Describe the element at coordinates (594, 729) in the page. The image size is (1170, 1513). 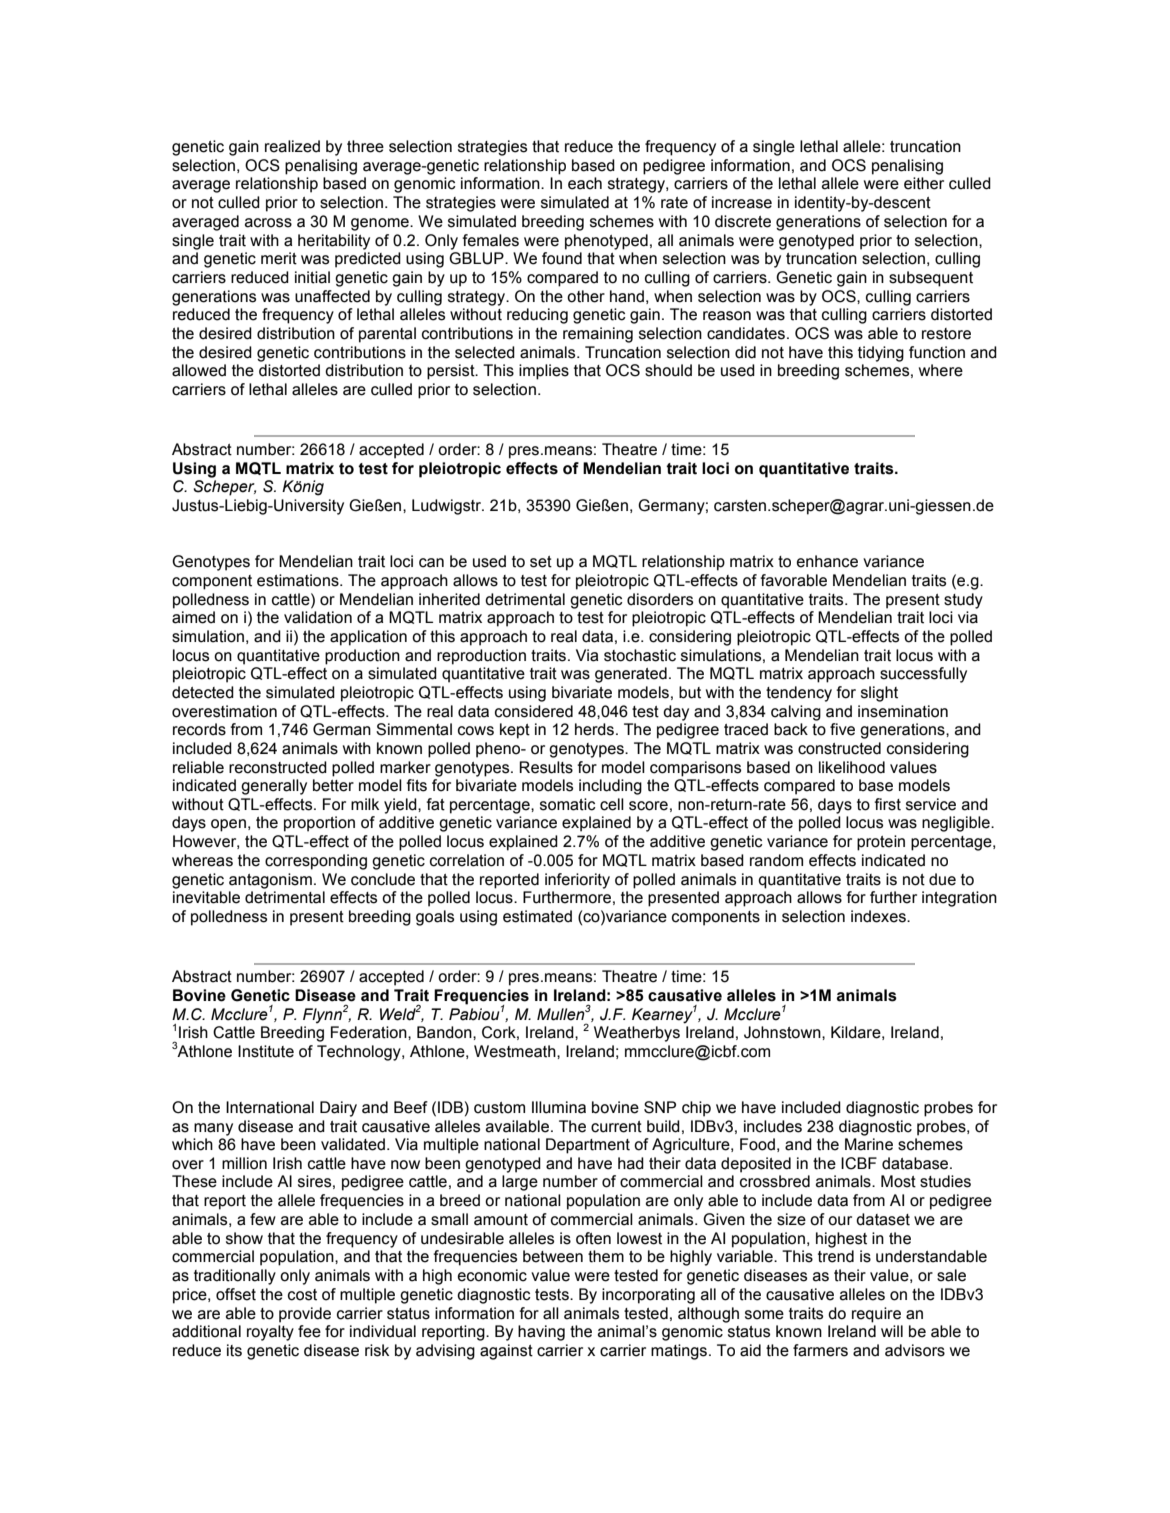
I see `herds` at that location.
